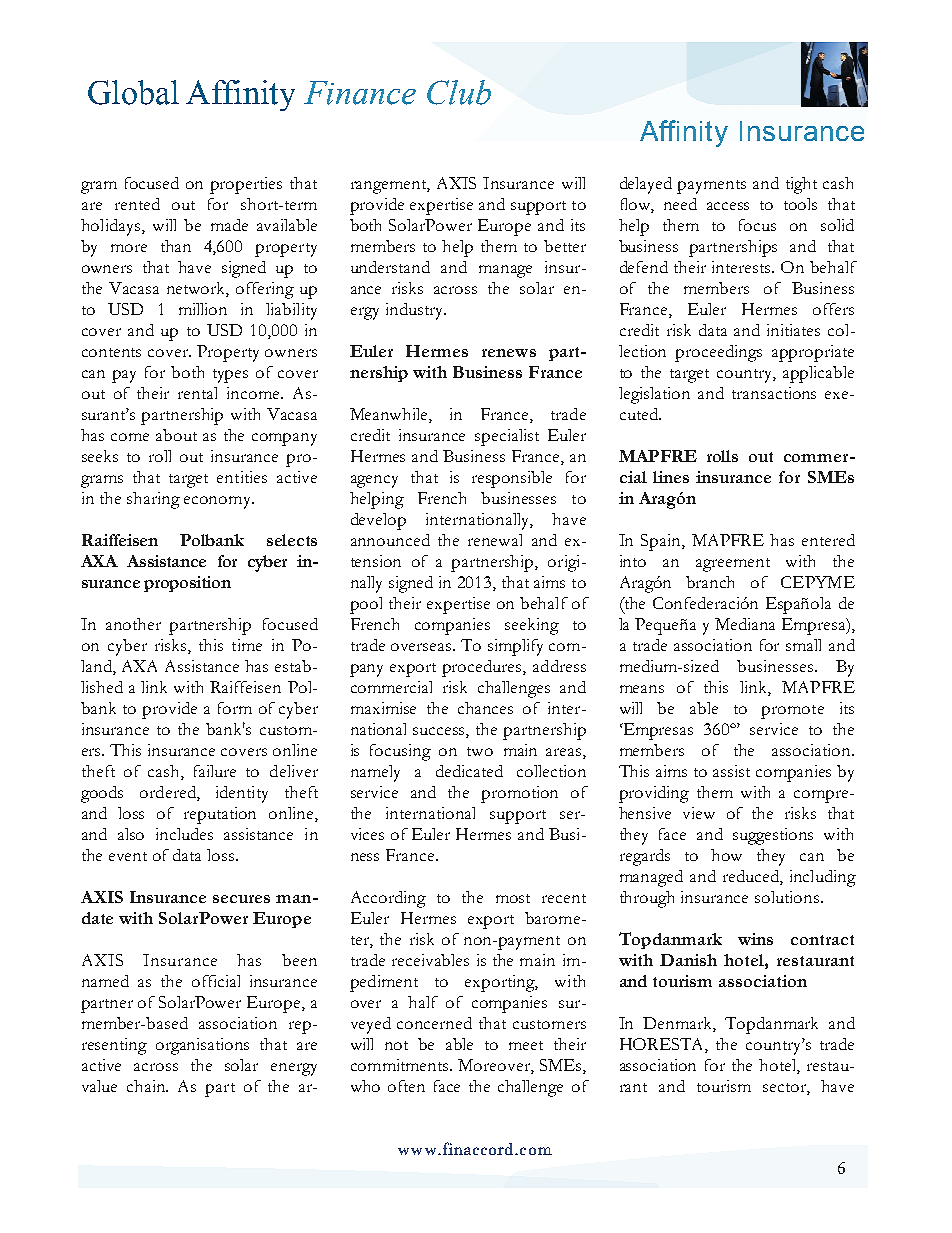  I want to click on initiates, so click(793, 330).
